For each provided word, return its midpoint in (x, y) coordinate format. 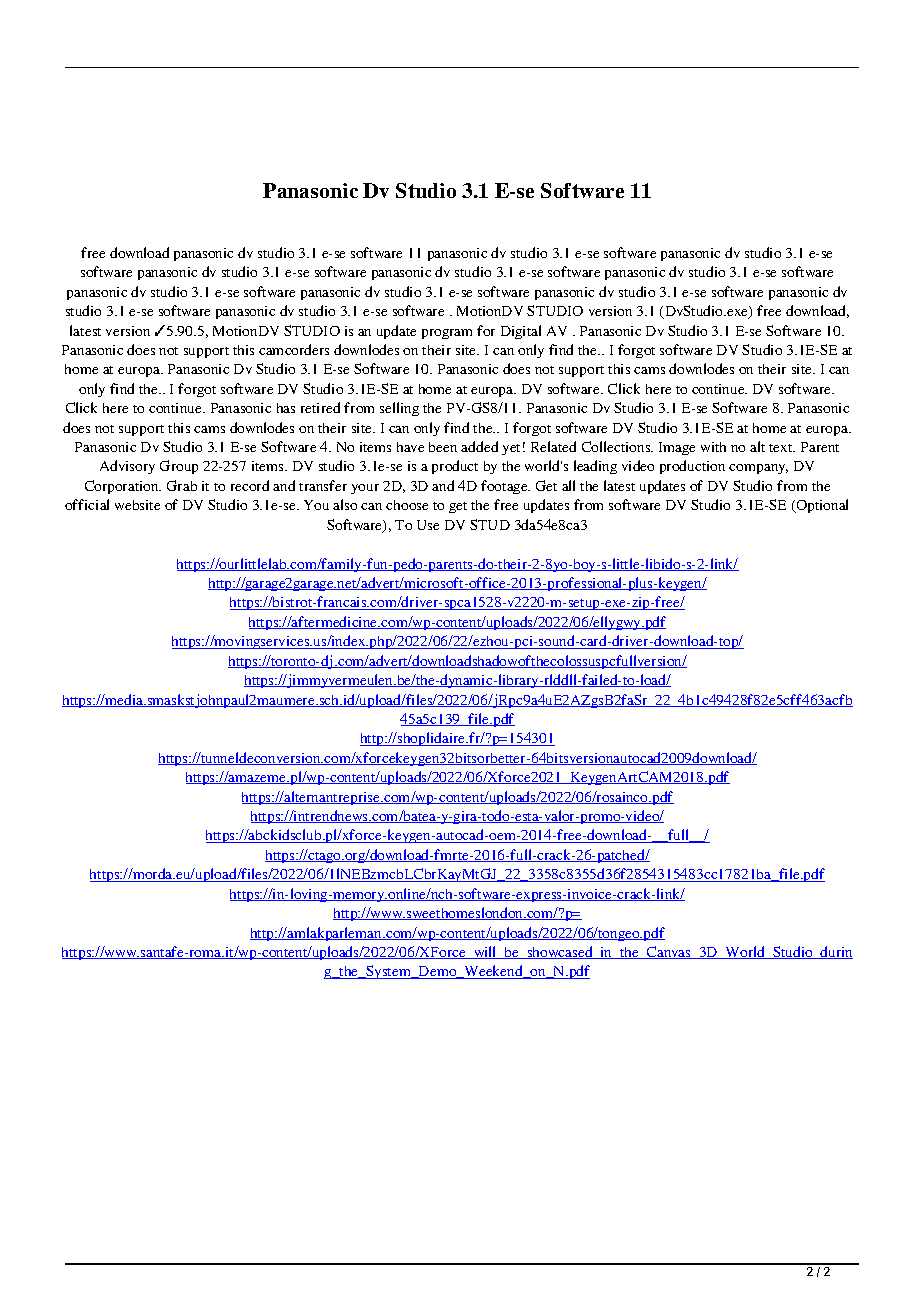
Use (428, 525)
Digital (521, 332)
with (713, 447)
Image (677, 448)
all (568, 485)
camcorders (294, 349)
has (286, 408)
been (443, 447)
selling (399, 409)
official (87, 504)
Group (179, 467)
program (447, 334)
